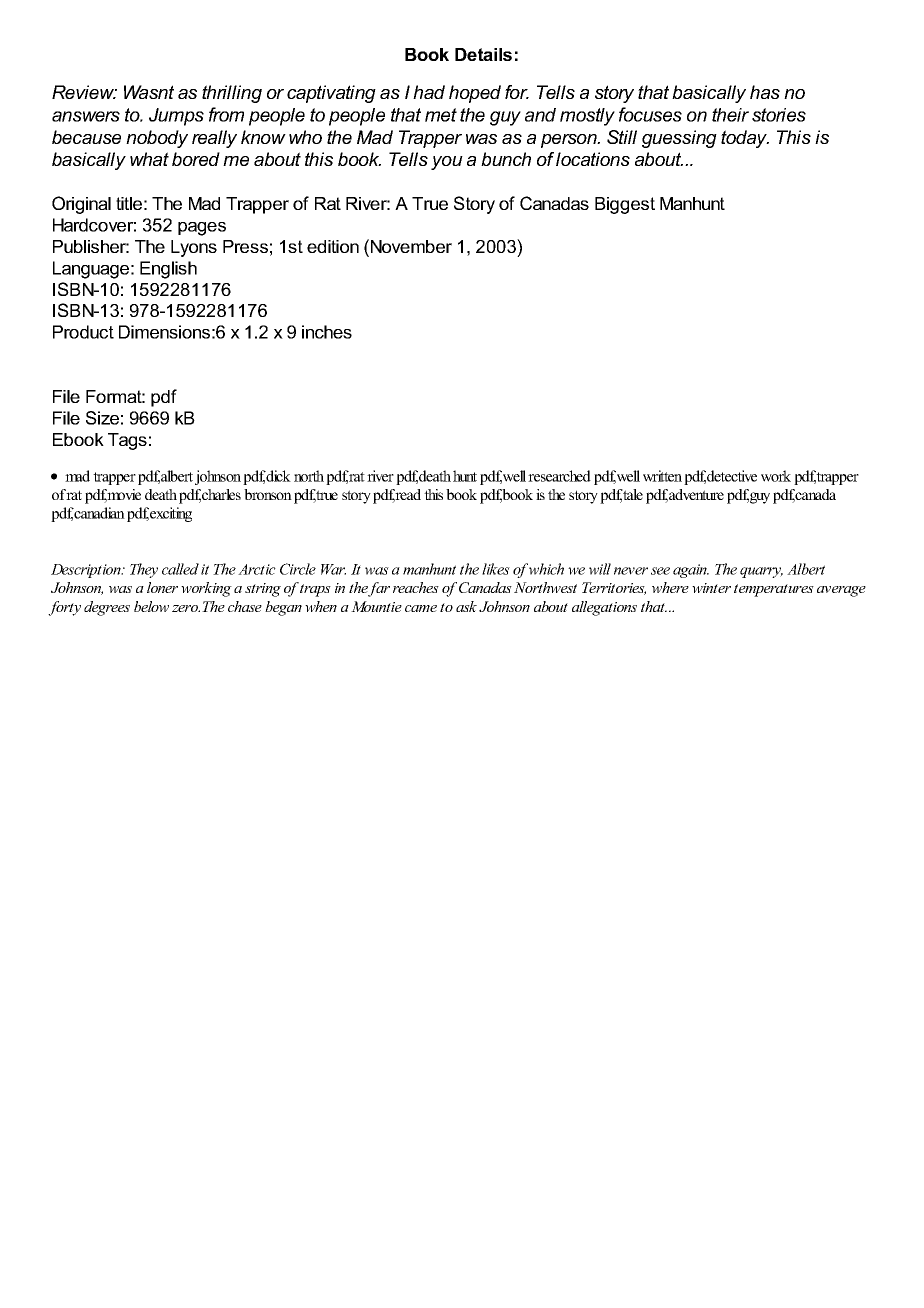 This screenshot has height=1308, width=924. I want to click on edition, so click(333, 246).
